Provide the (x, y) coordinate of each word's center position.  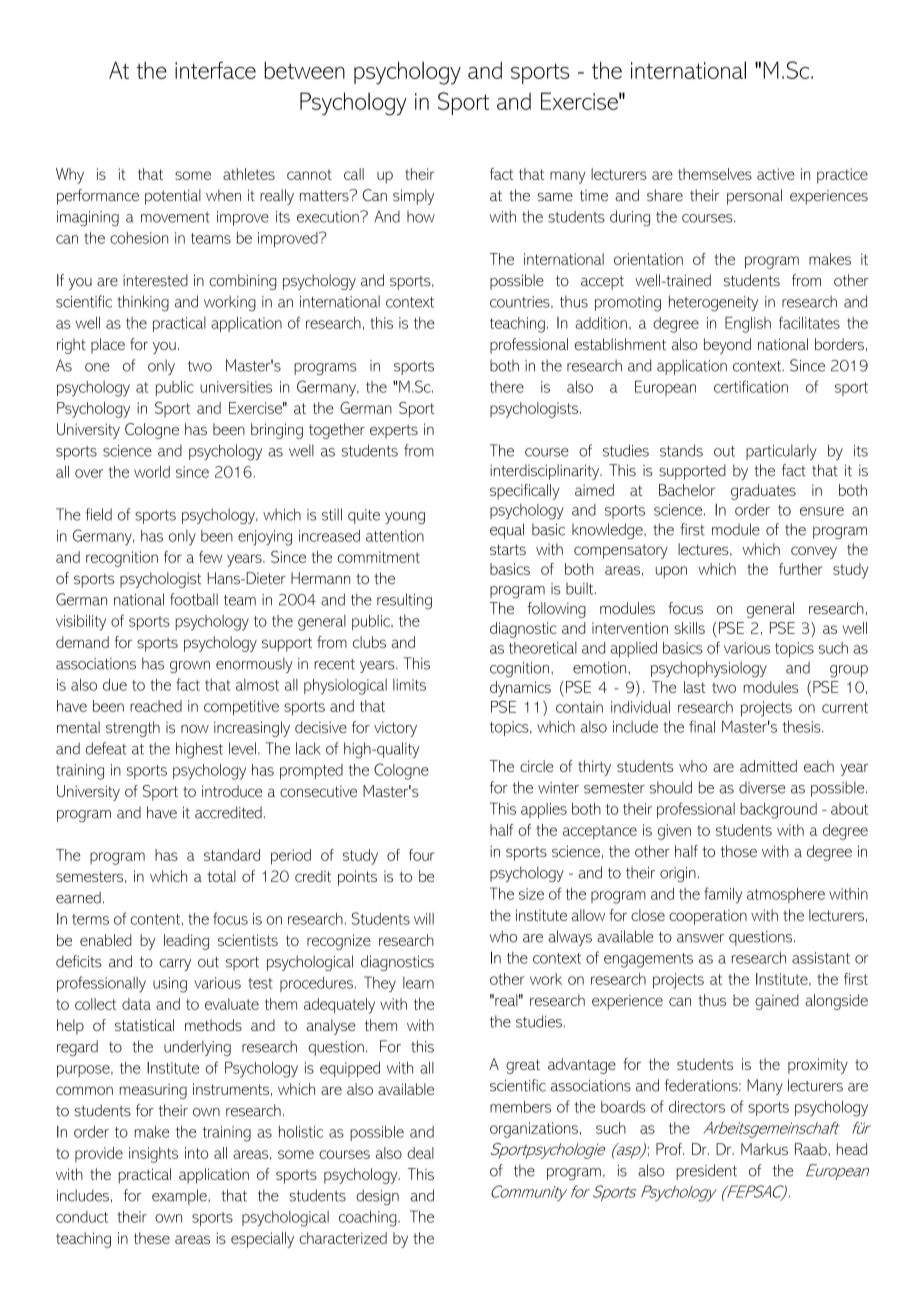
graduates (763, 492)
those (738, 851)
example (180, 1197)
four (421, 855)
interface (215, 70)
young (405, 518)
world (152, 472)
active (776, 174)
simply (414, 197)
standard (232, 855)
